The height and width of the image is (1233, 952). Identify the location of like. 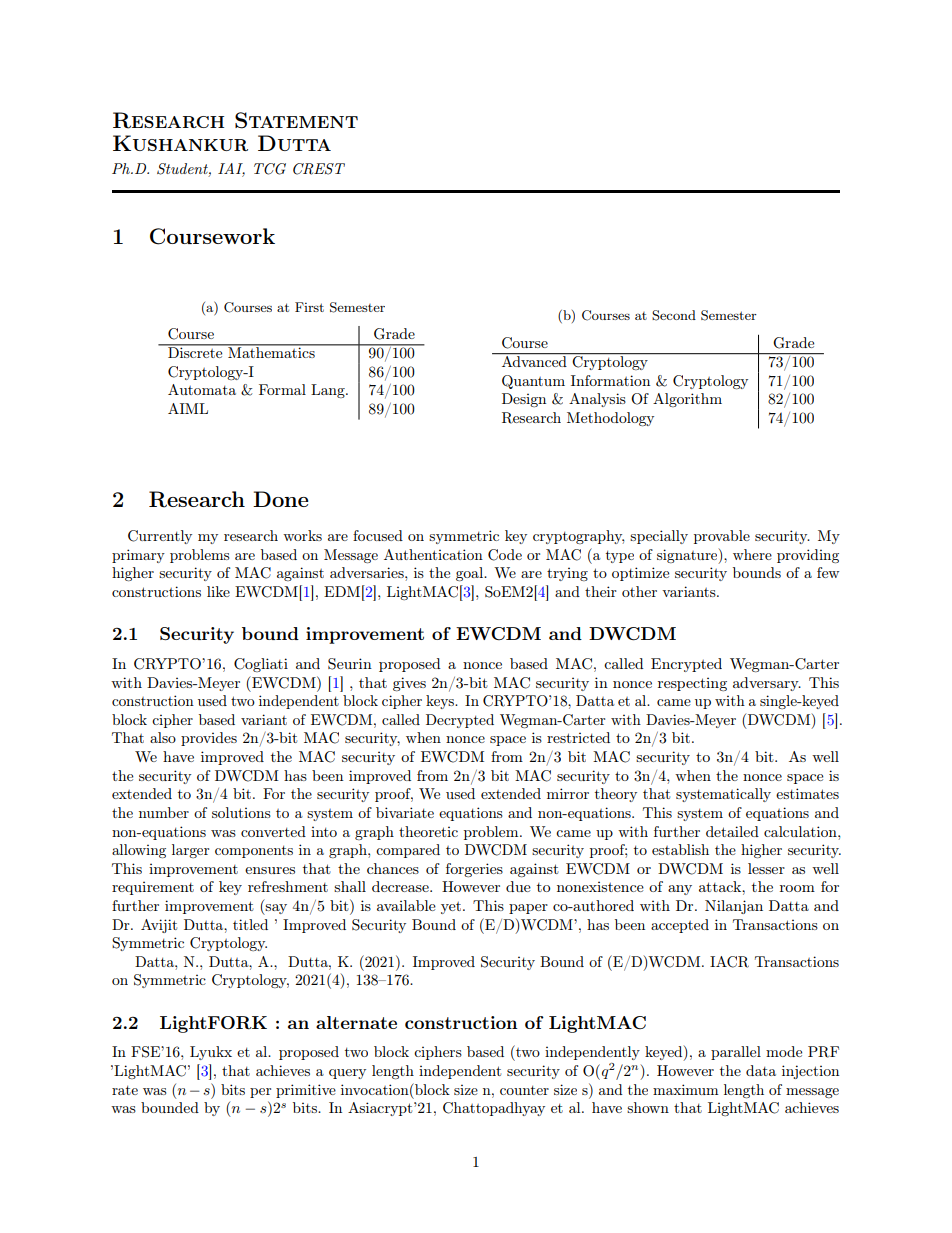
(218, 591).
